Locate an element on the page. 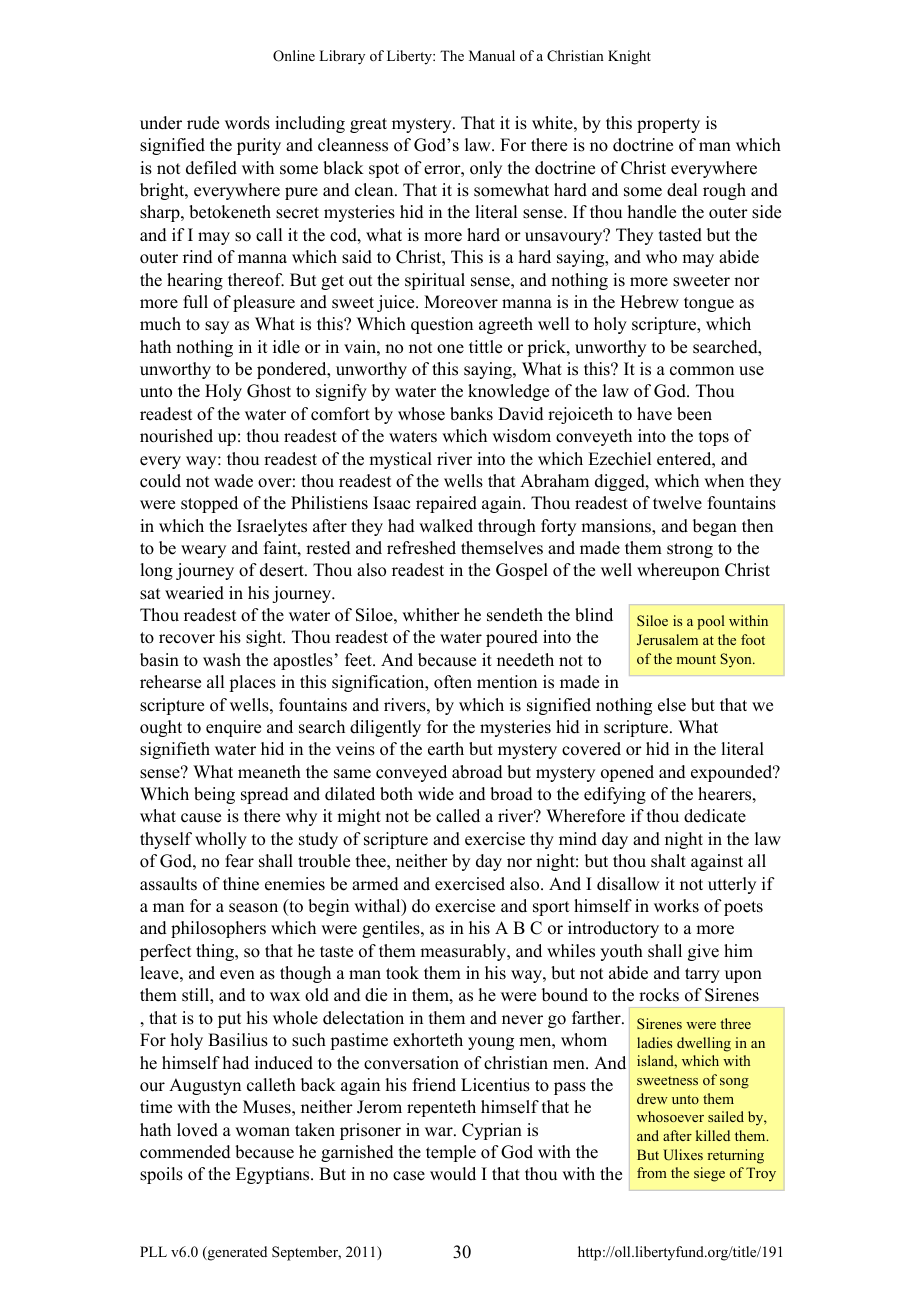 The width and height of the image is (924, 1308). give is located at coordinates (703, 952).
